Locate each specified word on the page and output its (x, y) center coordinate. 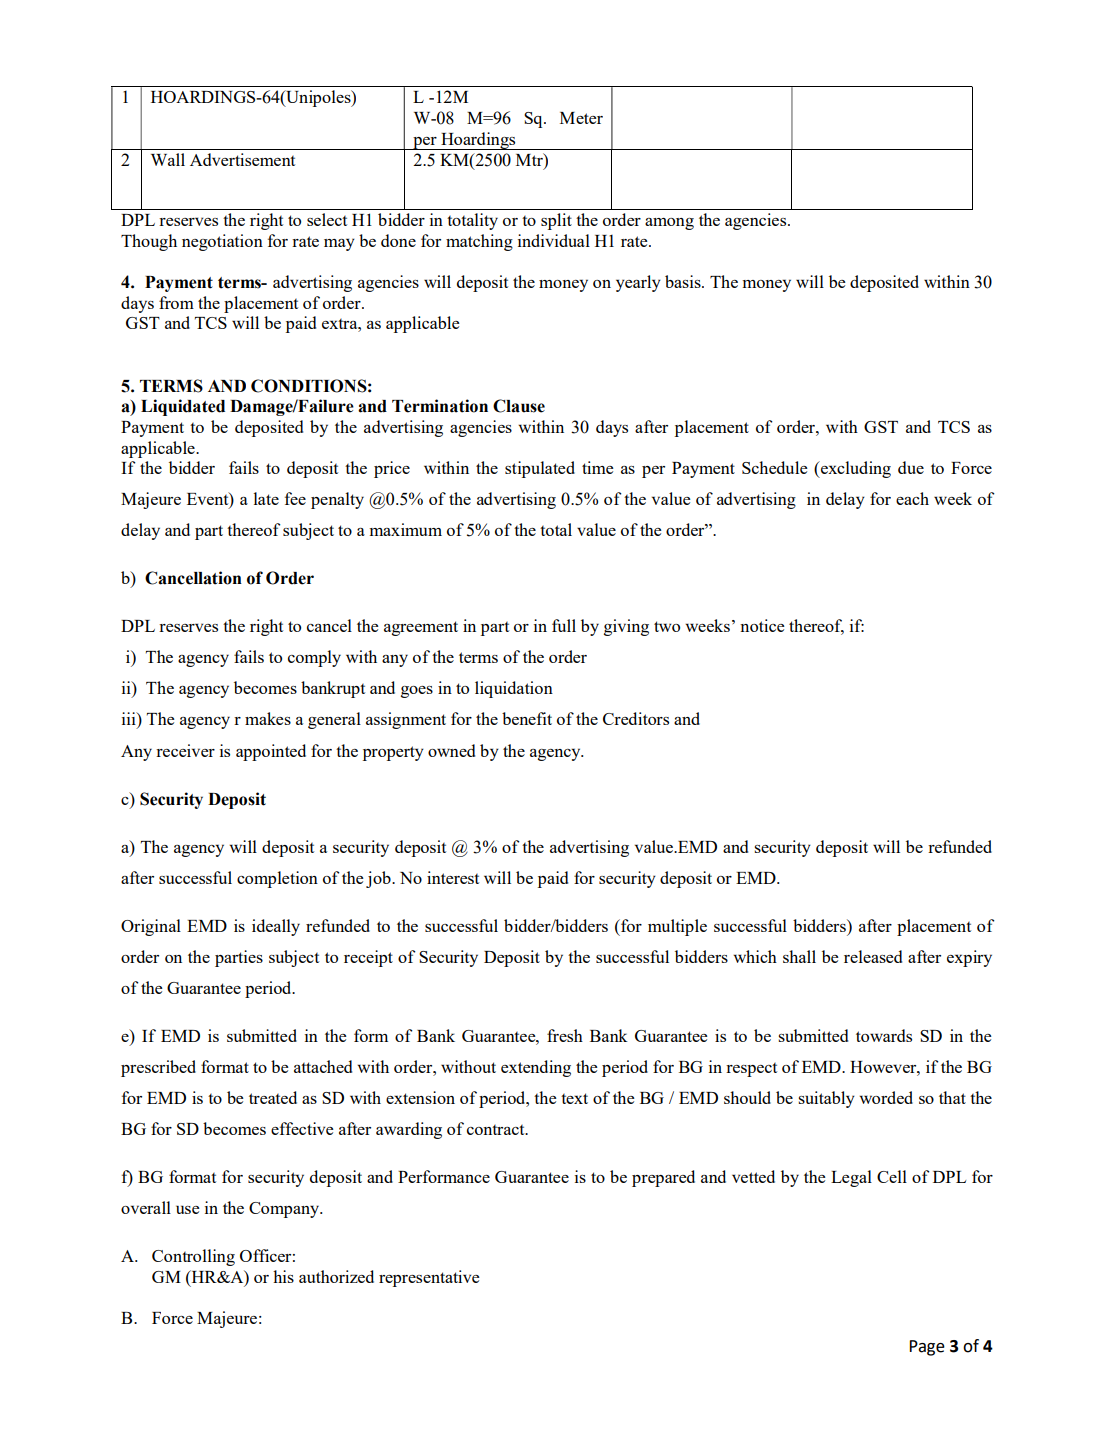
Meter (581, 118)
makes (268, 718)
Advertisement (242, 159)
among (669, 224)
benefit (527, 718)
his (283, 1276)
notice (762, 625)
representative (429, 1278)
